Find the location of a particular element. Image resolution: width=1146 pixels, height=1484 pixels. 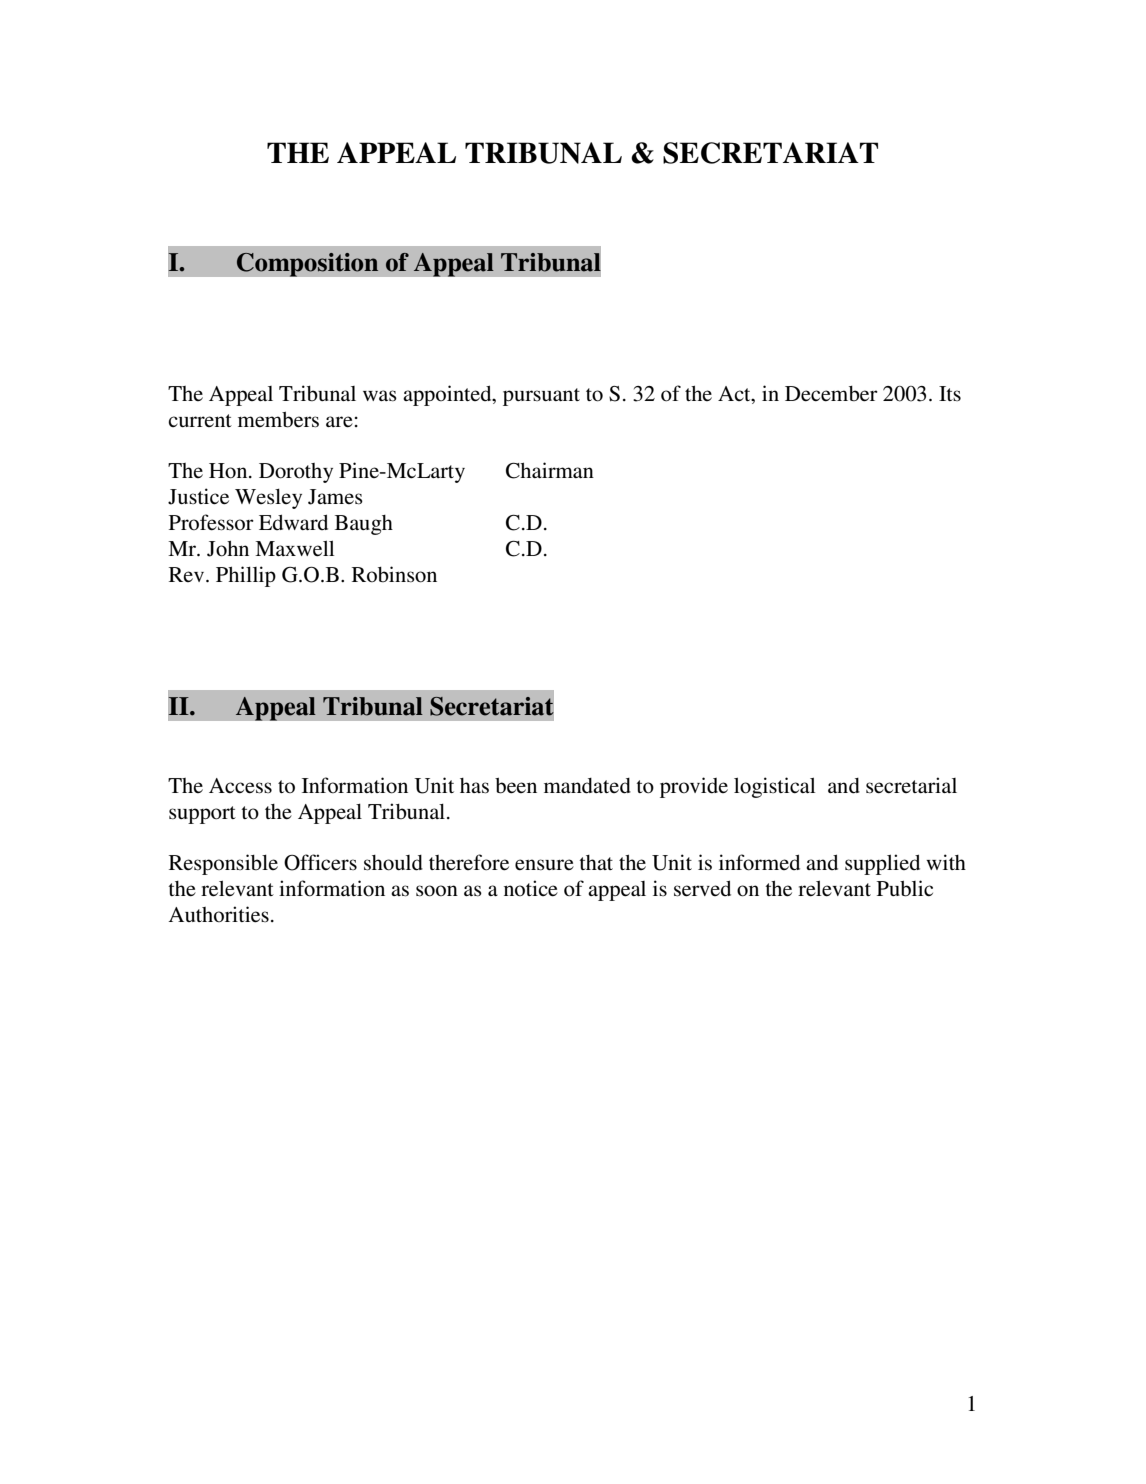

Authorities is located at coordinates (219, 914).
